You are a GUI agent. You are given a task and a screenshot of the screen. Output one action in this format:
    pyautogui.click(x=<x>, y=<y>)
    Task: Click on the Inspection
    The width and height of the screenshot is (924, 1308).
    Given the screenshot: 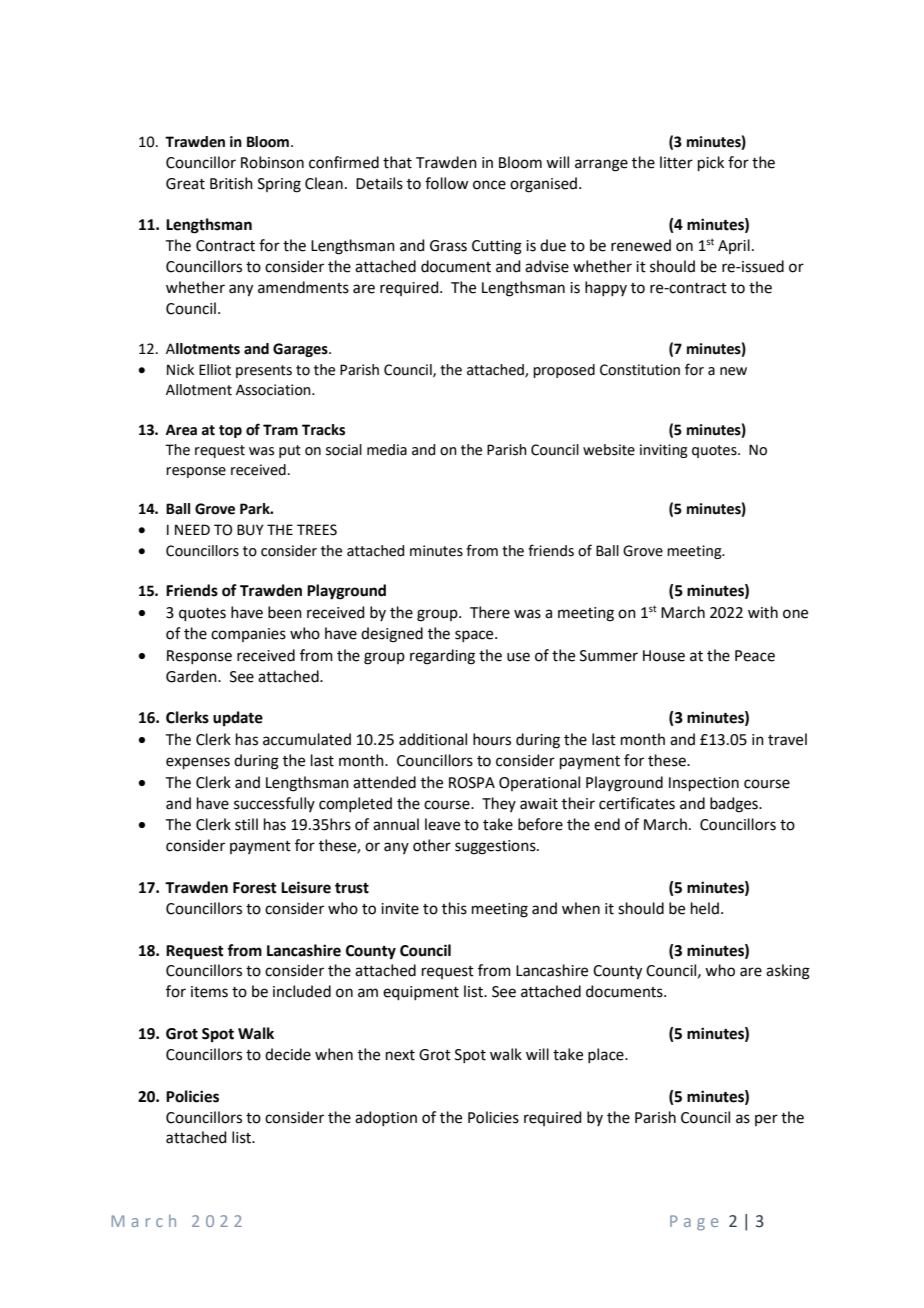 What is the action you would take?
    pyautogui.click(x=704, y=784)
